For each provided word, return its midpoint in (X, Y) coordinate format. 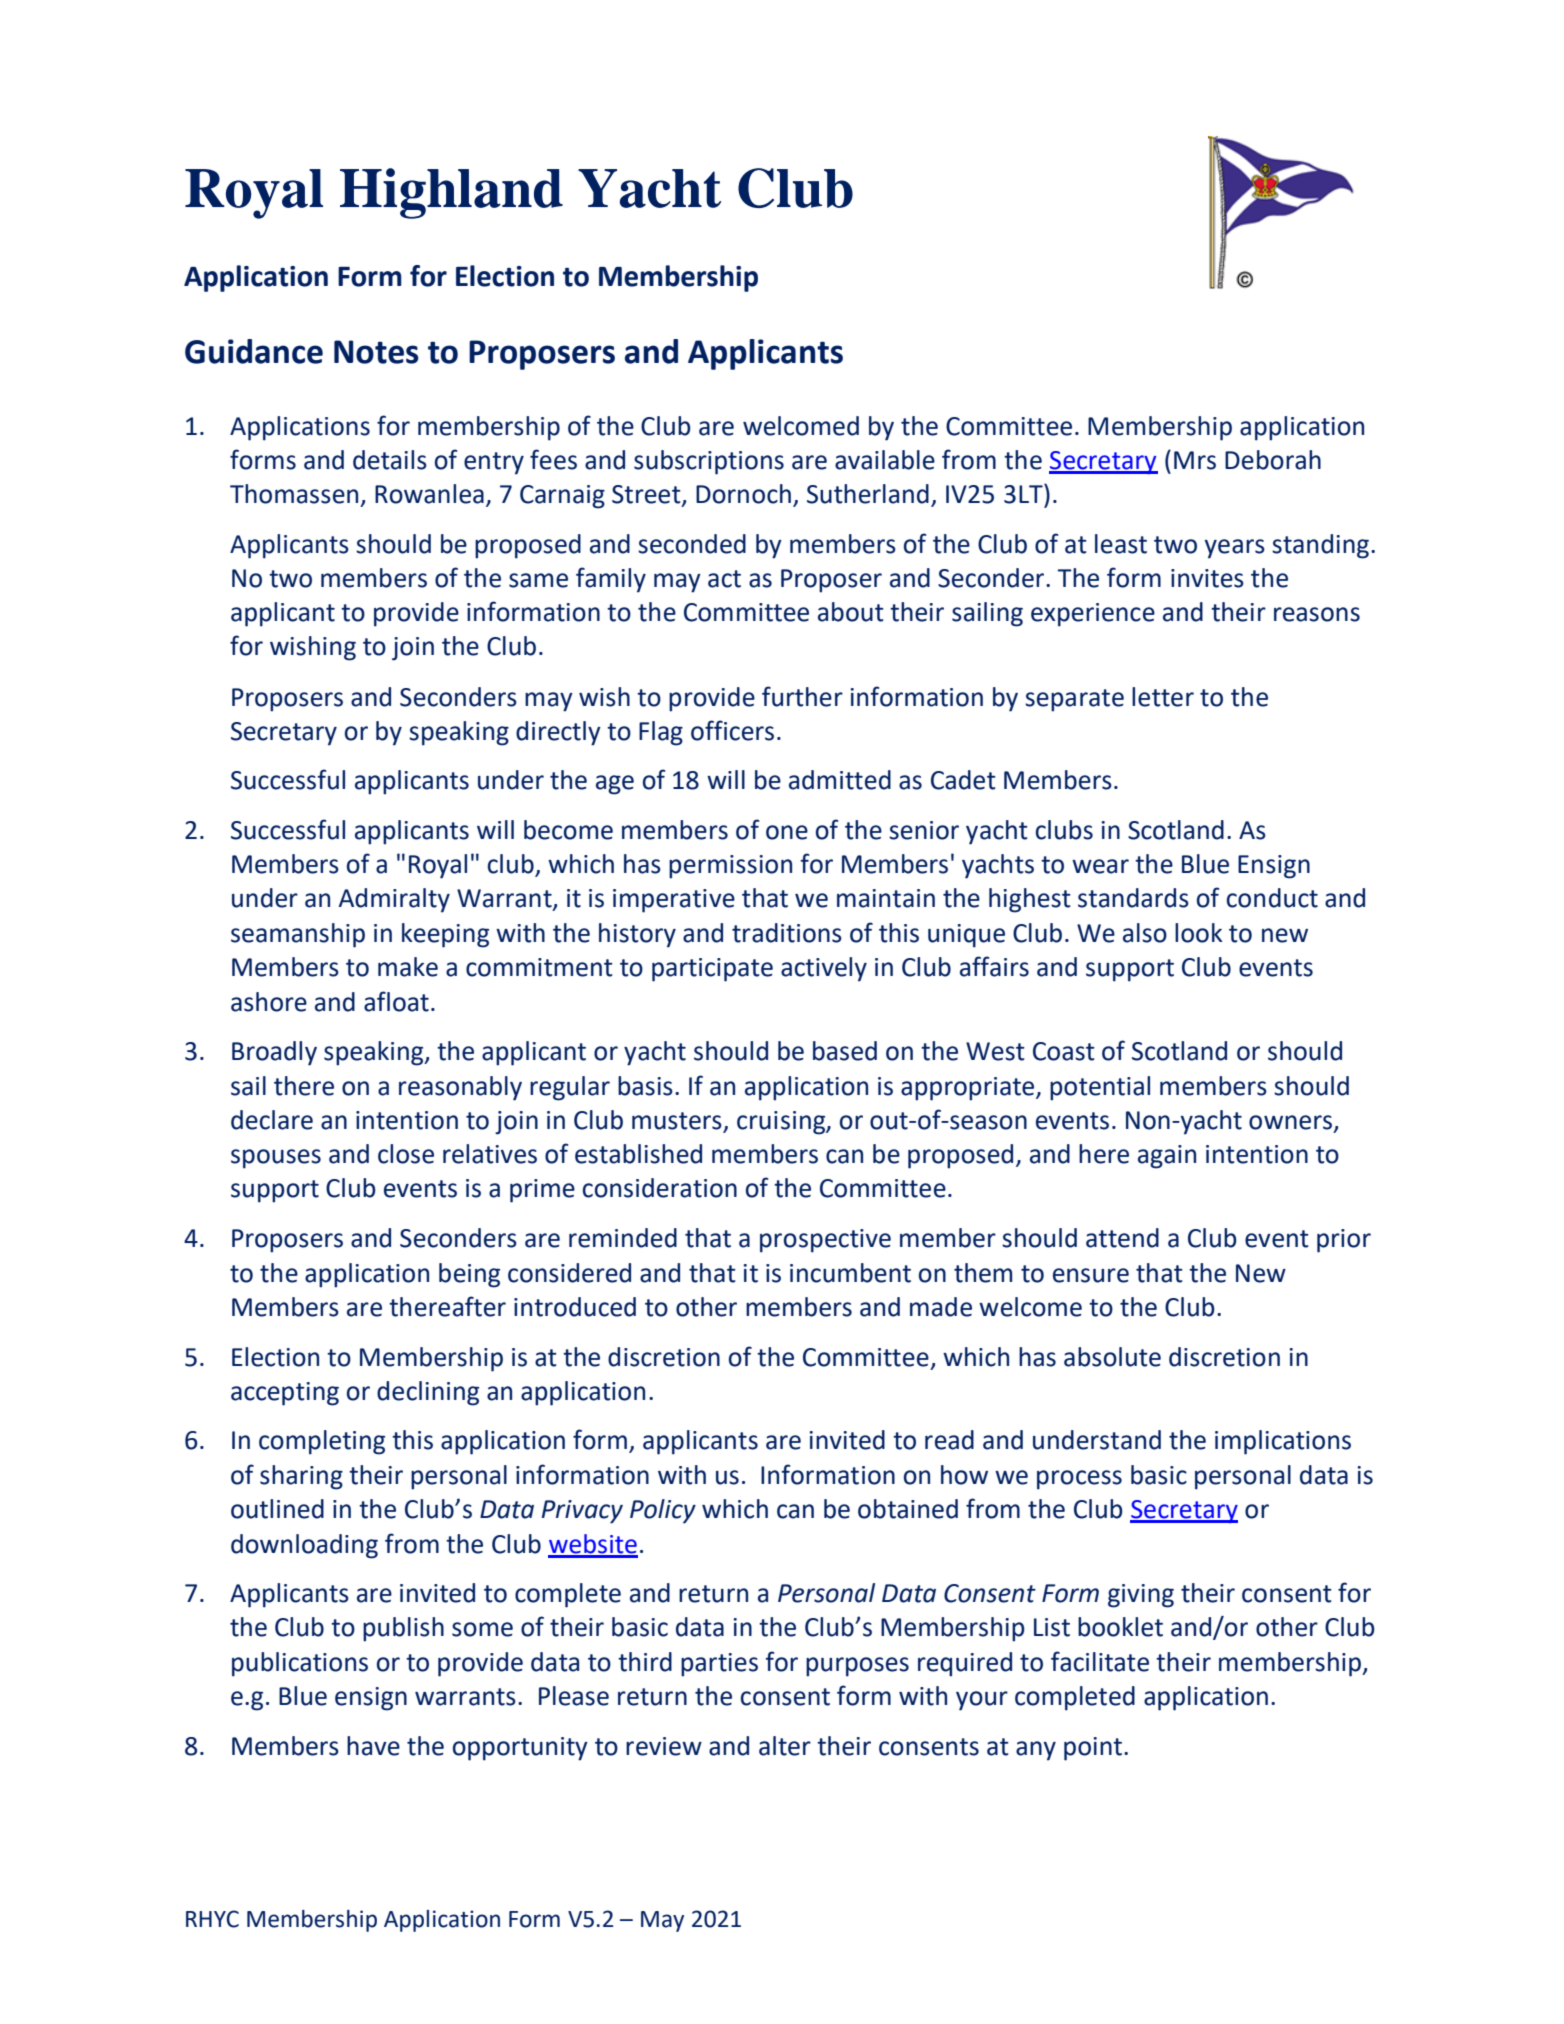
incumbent (850, 1273)
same (538, 580)
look (1199, 933)
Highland (451, 193)
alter (785, 1746)
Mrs (1195, 460)
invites (1207, 578)
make (408, 967)
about (851, 612)
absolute (1112, 1357)
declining (428, 1393)
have (373, 1746)
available (885, 460)
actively (824, 969)
